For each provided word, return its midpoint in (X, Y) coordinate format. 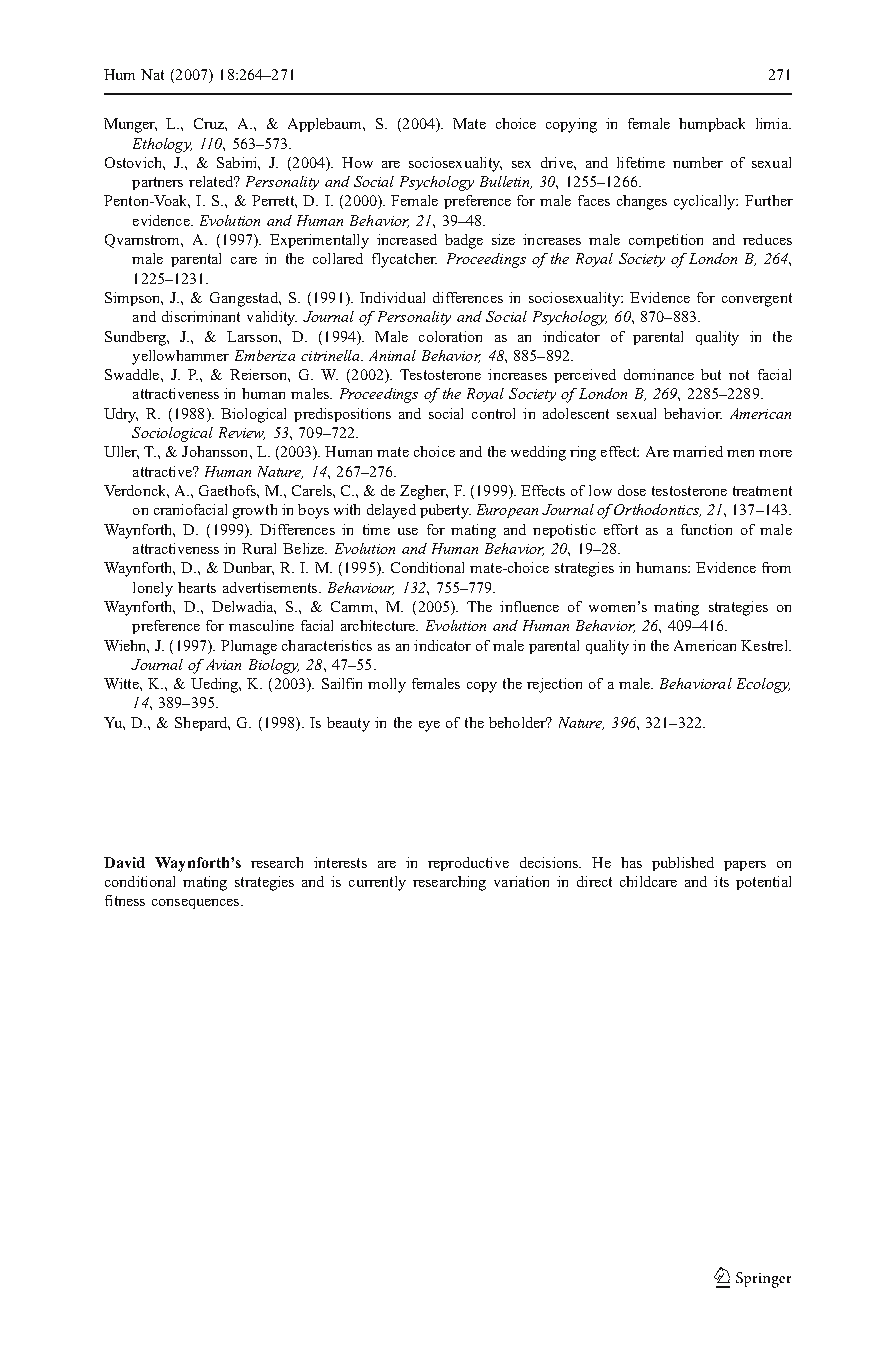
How (357, 162)
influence (529, 606)
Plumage (249, 647)
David (124, 862)
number (698, 162)
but (711, 374)
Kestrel (765, 645)
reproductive (468, 864)
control (493, 413)
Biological (253, 415)
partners (157, 183)
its (721, 881)
